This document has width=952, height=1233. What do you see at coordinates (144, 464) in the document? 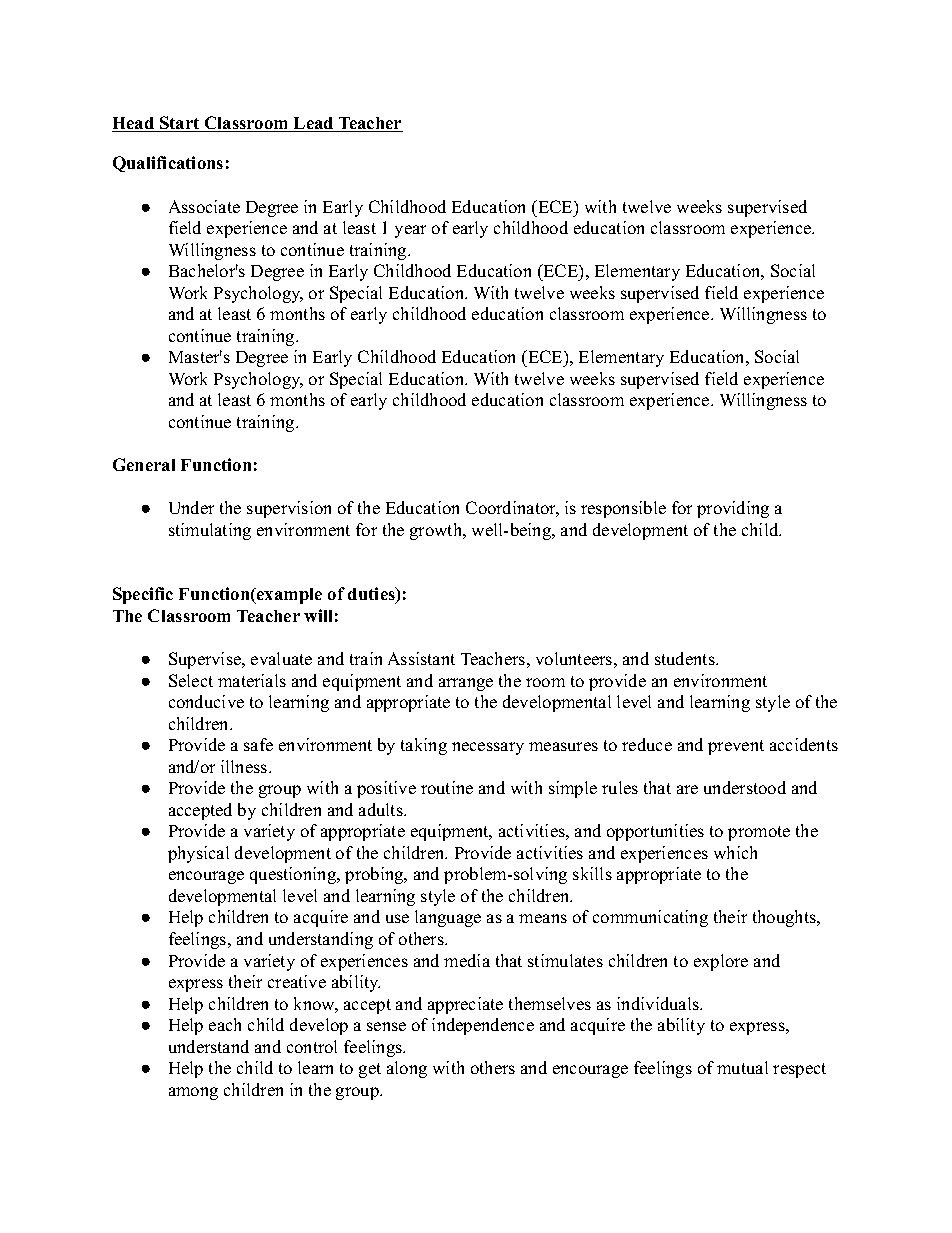
I see `General` at bounding box center [144, 464].
